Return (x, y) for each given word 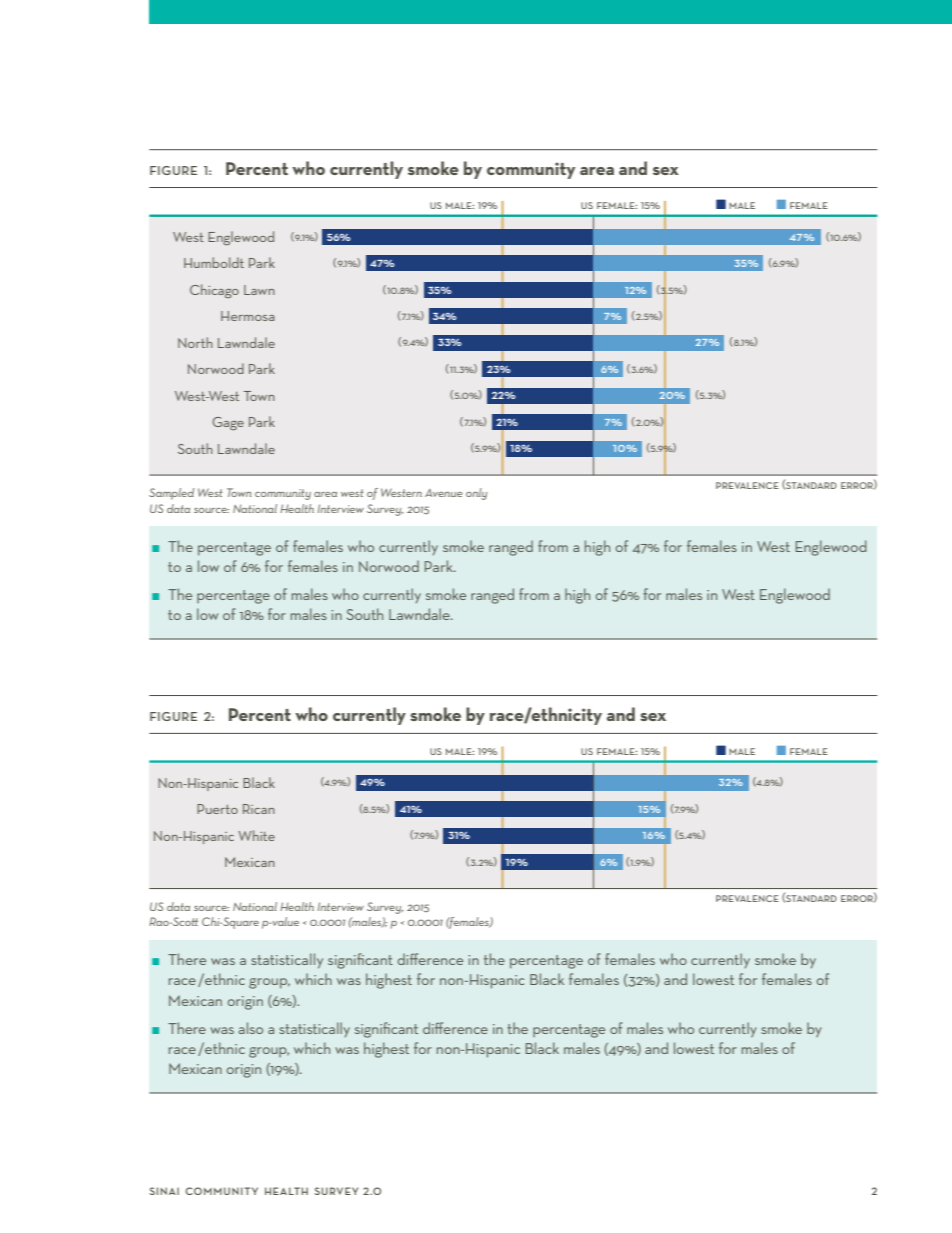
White (256, 835)
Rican (259, 809)
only (476, 494)
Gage (228, 423)
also (250, 1028)
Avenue (444, 493)
